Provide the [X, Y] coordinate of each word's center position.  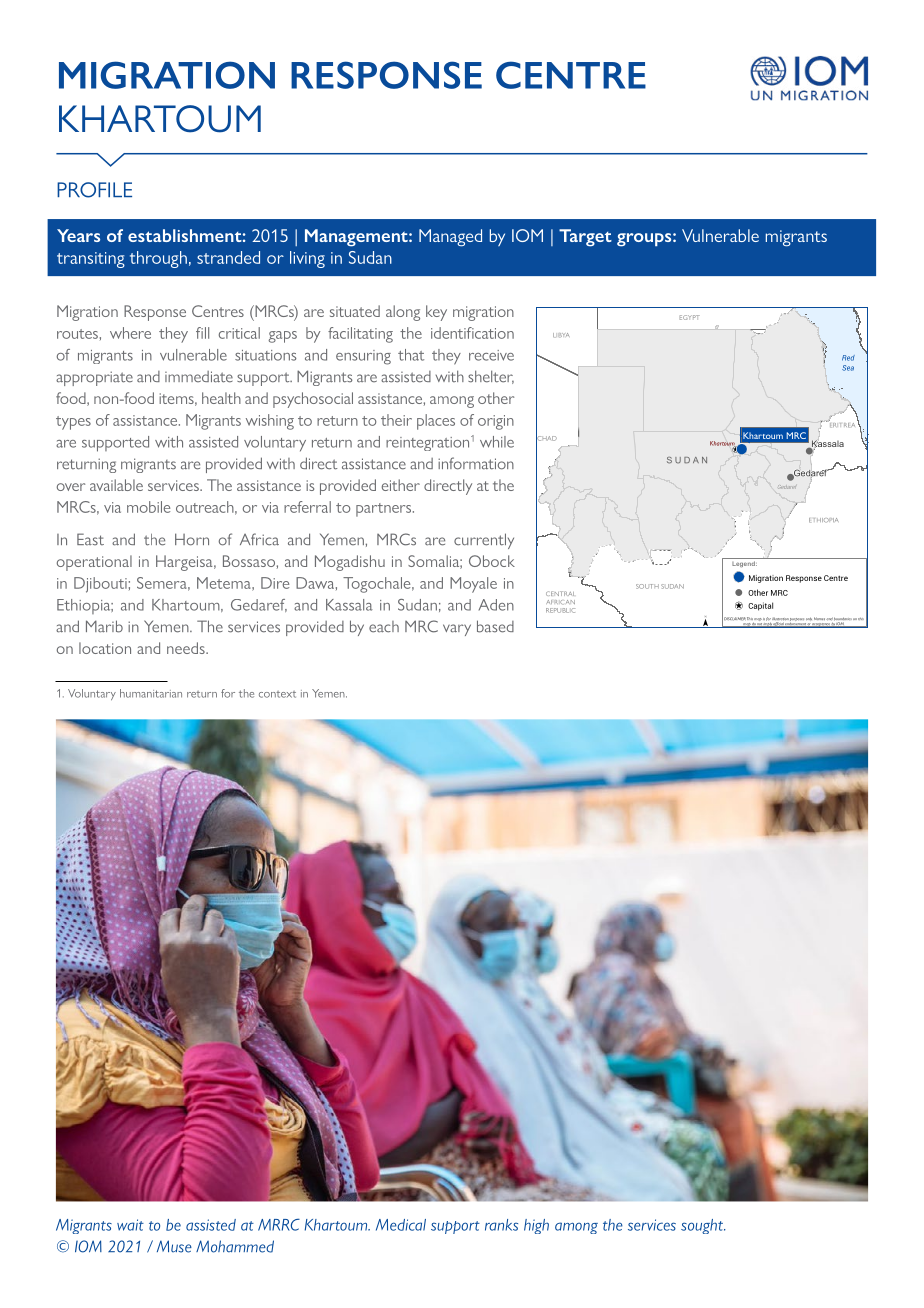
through [158, 259]
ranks [501, 1225]
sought [703, 1226]
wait [130, 1225]
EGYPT [690, 317]
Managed [450, 238]
